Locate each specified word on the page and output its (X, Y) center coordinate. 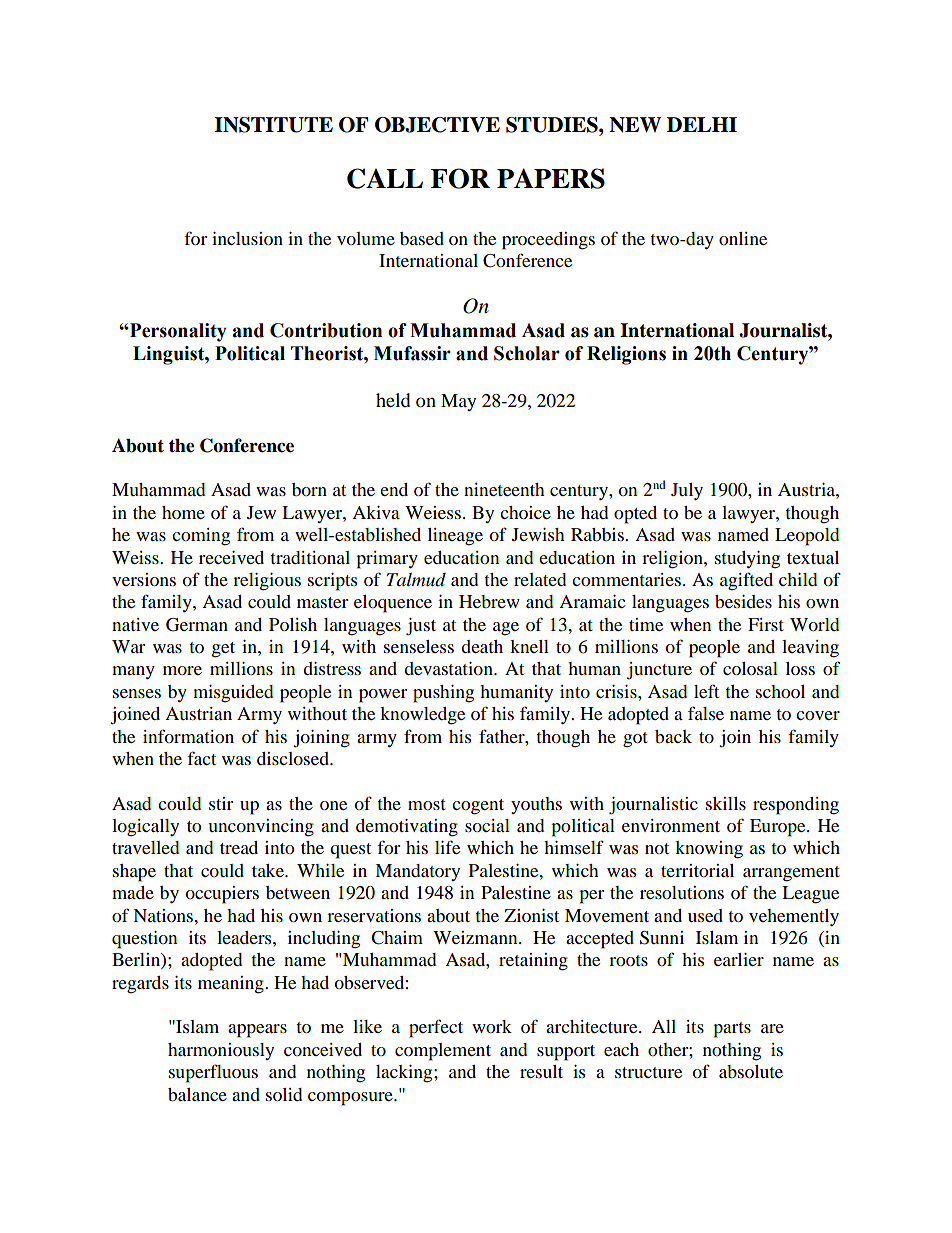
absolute (751, 1071)
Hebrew (489, 601)
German (197, 625)
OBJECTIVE (437, 125)
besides (743, 601)
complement (443, 1052)
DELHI (702, 124)
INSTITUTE (273, 125)
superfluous (213, 1073)
